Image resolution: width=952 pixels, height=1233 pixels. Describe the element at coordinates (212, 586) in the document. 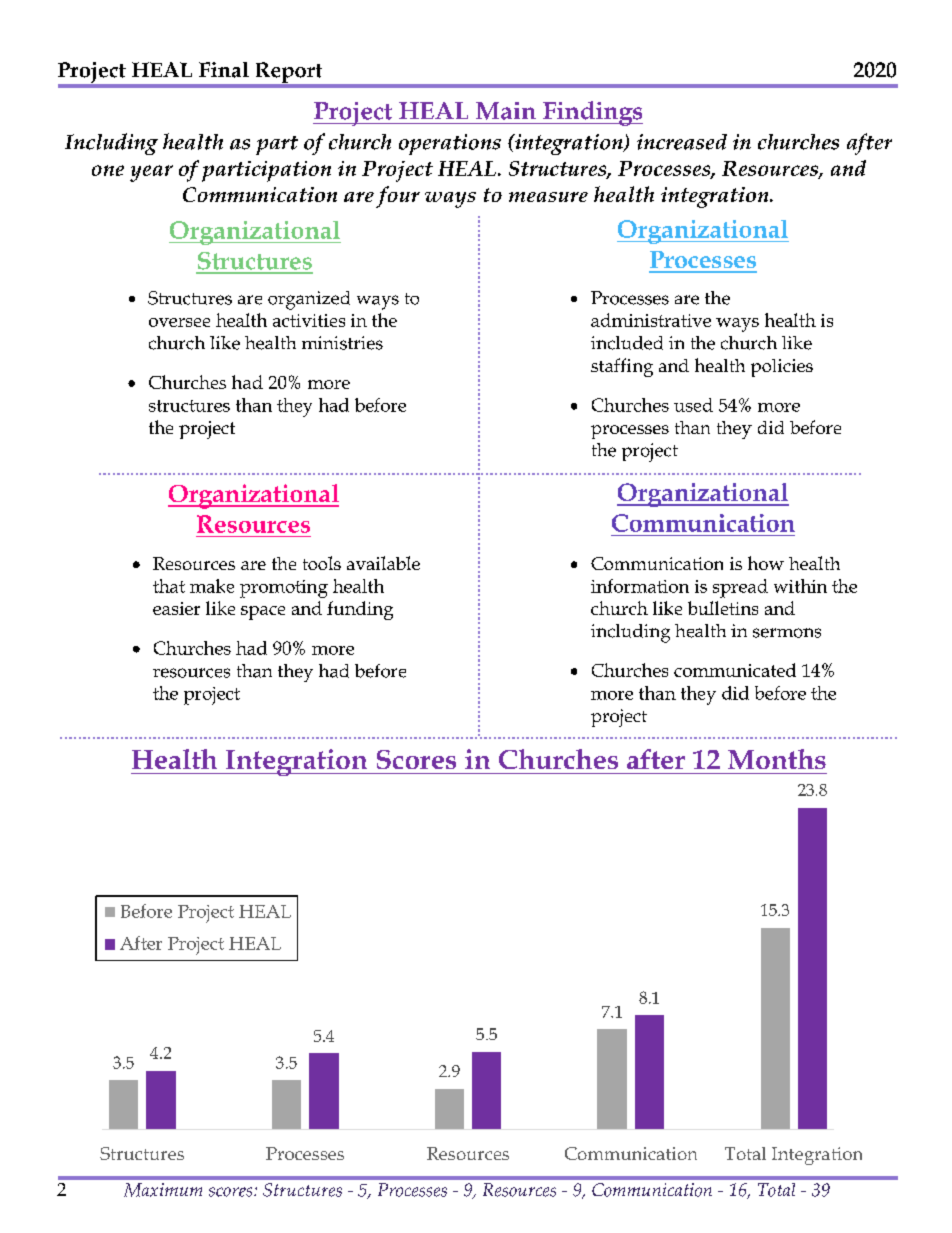

I see `make` at that location.
